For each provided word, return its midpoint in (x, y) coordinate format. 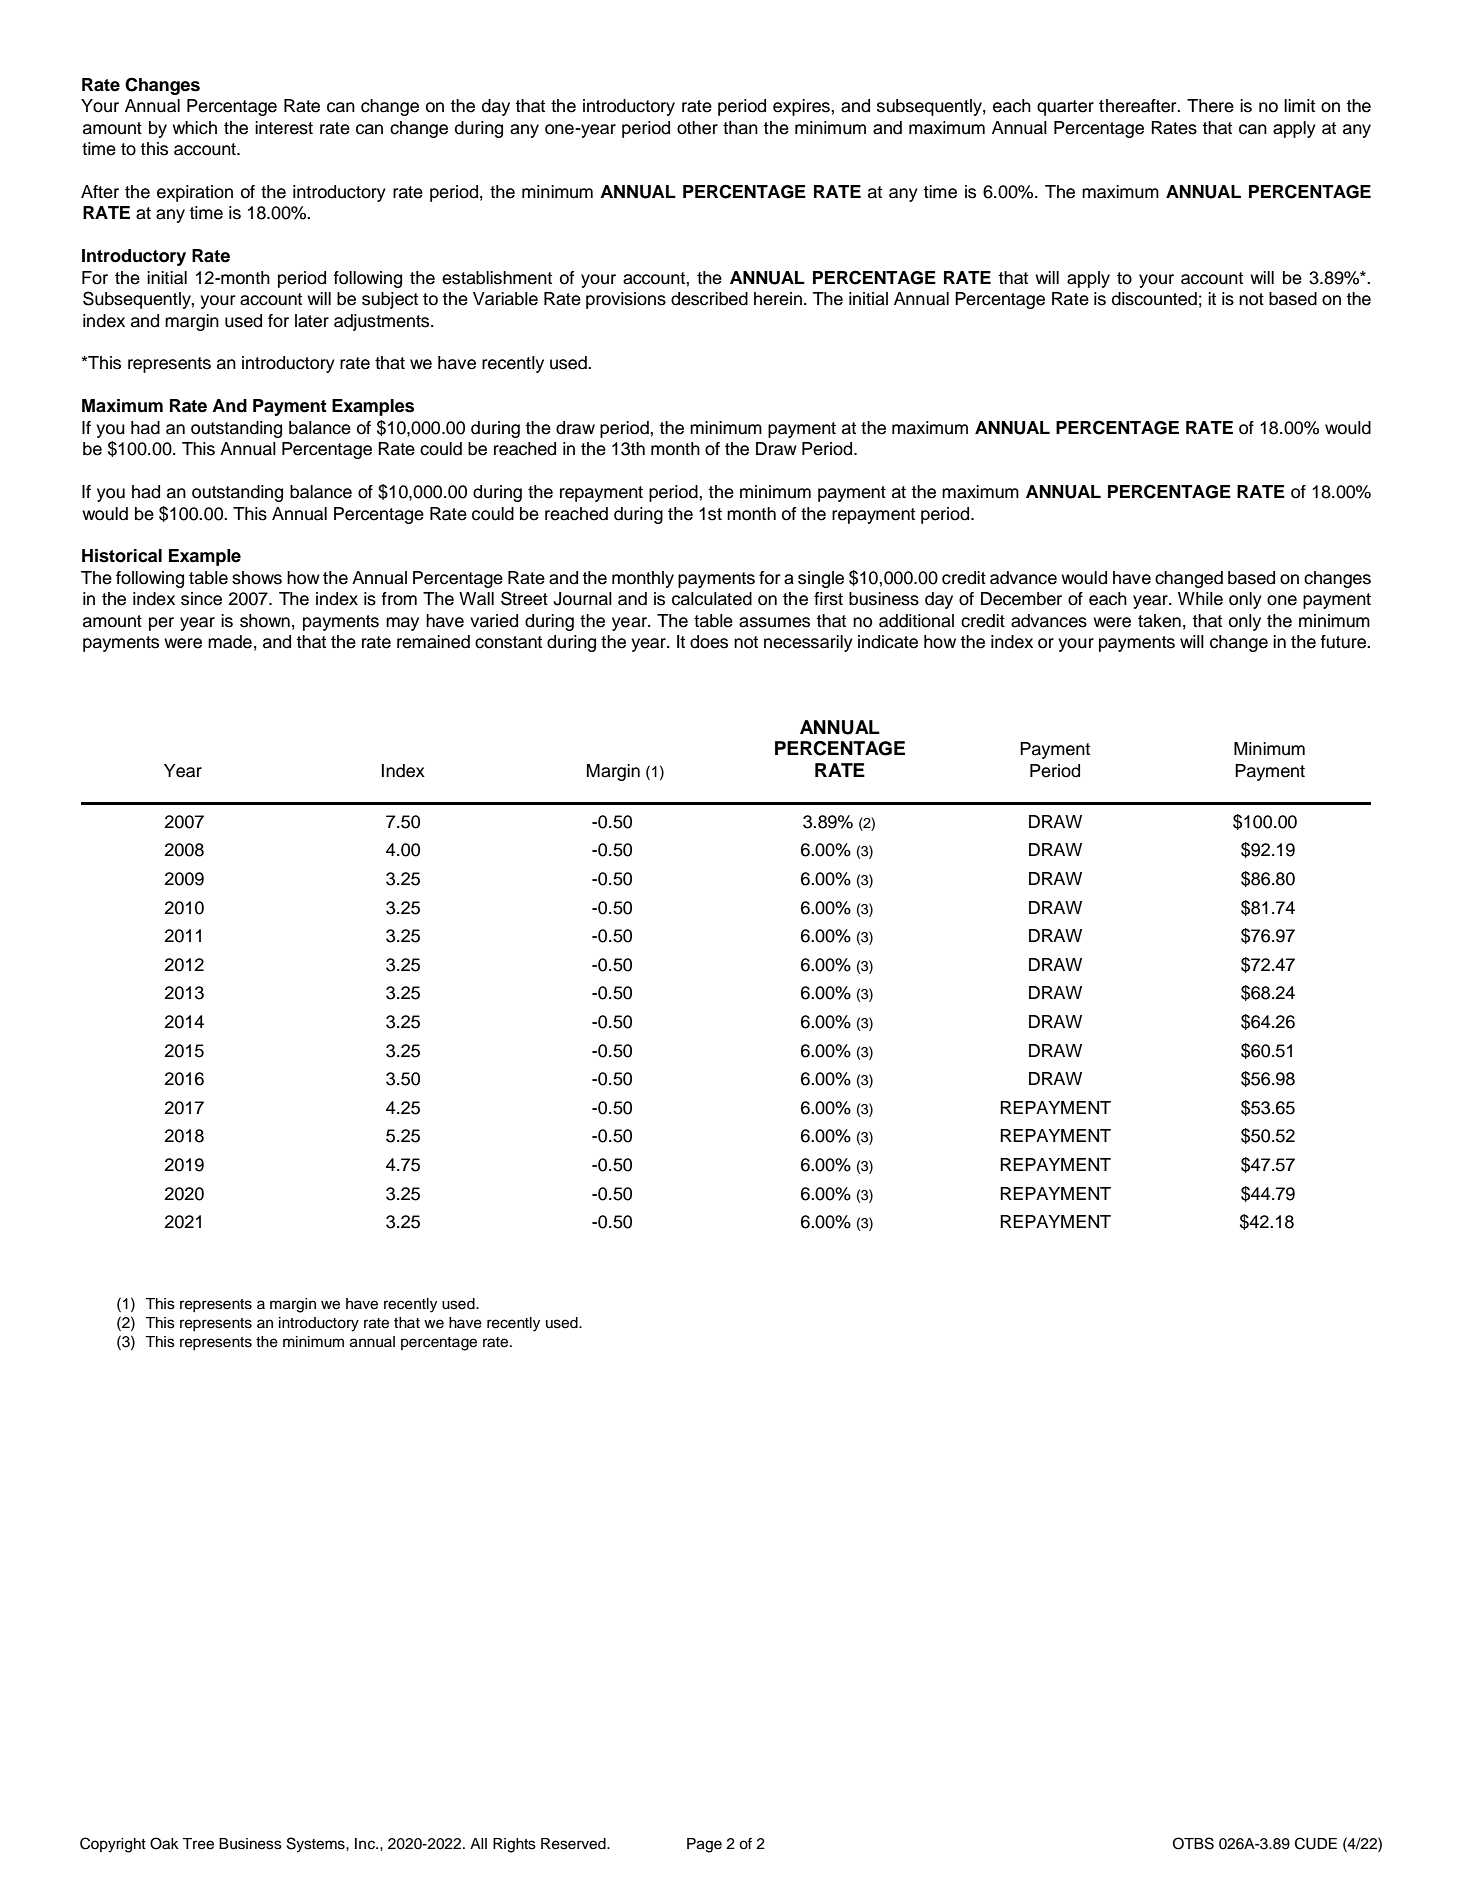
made (230, 642)
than (740, 128)
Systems (317, 1845)
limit (1299, 105)
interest (284, 128)
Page (704, 1845)
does (709, 642)
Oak (164, 1843)
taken (1159, 621)
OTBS (1193, 1843)
